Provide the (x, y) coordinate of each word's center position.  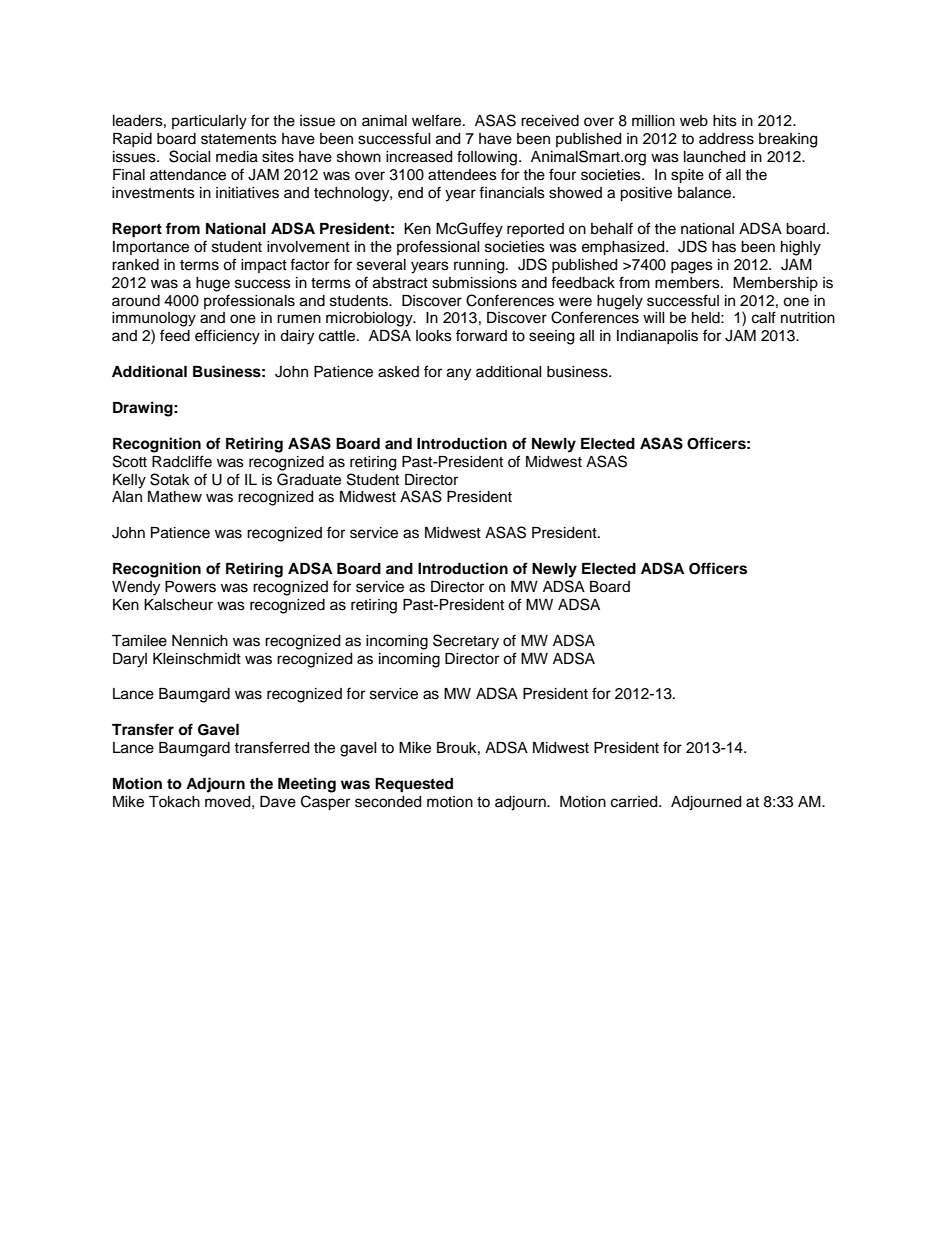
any (459, 374)
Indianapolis (657, 337)
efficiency (227, 337)
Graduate (309, 479)
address (726, 139)
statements (239, 139)
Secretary (466, 642)
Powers (190, 587)
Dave (278, 802)
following (488, 158)
